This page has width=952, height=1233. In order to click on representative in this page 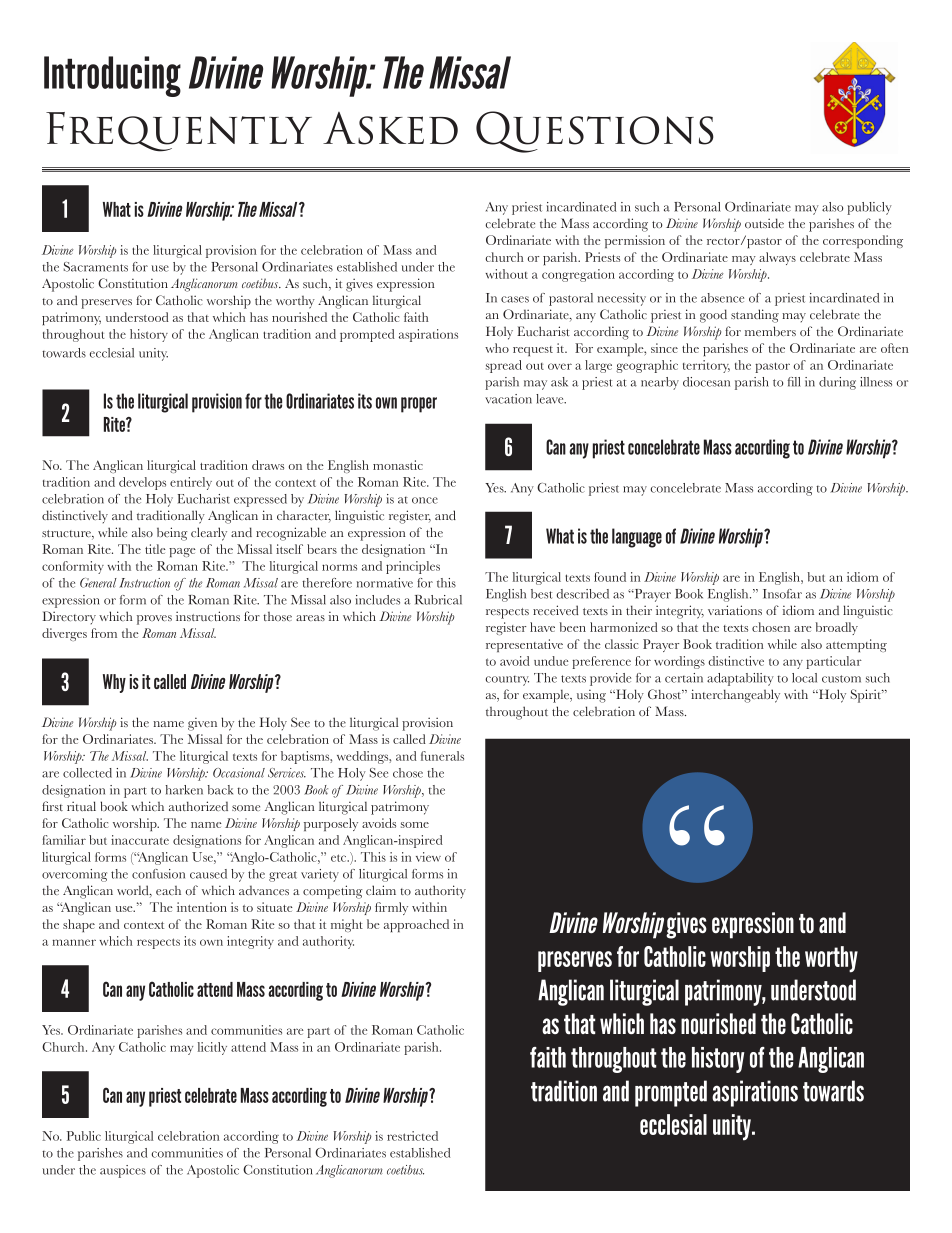, I will do `click(524, 645)`.
